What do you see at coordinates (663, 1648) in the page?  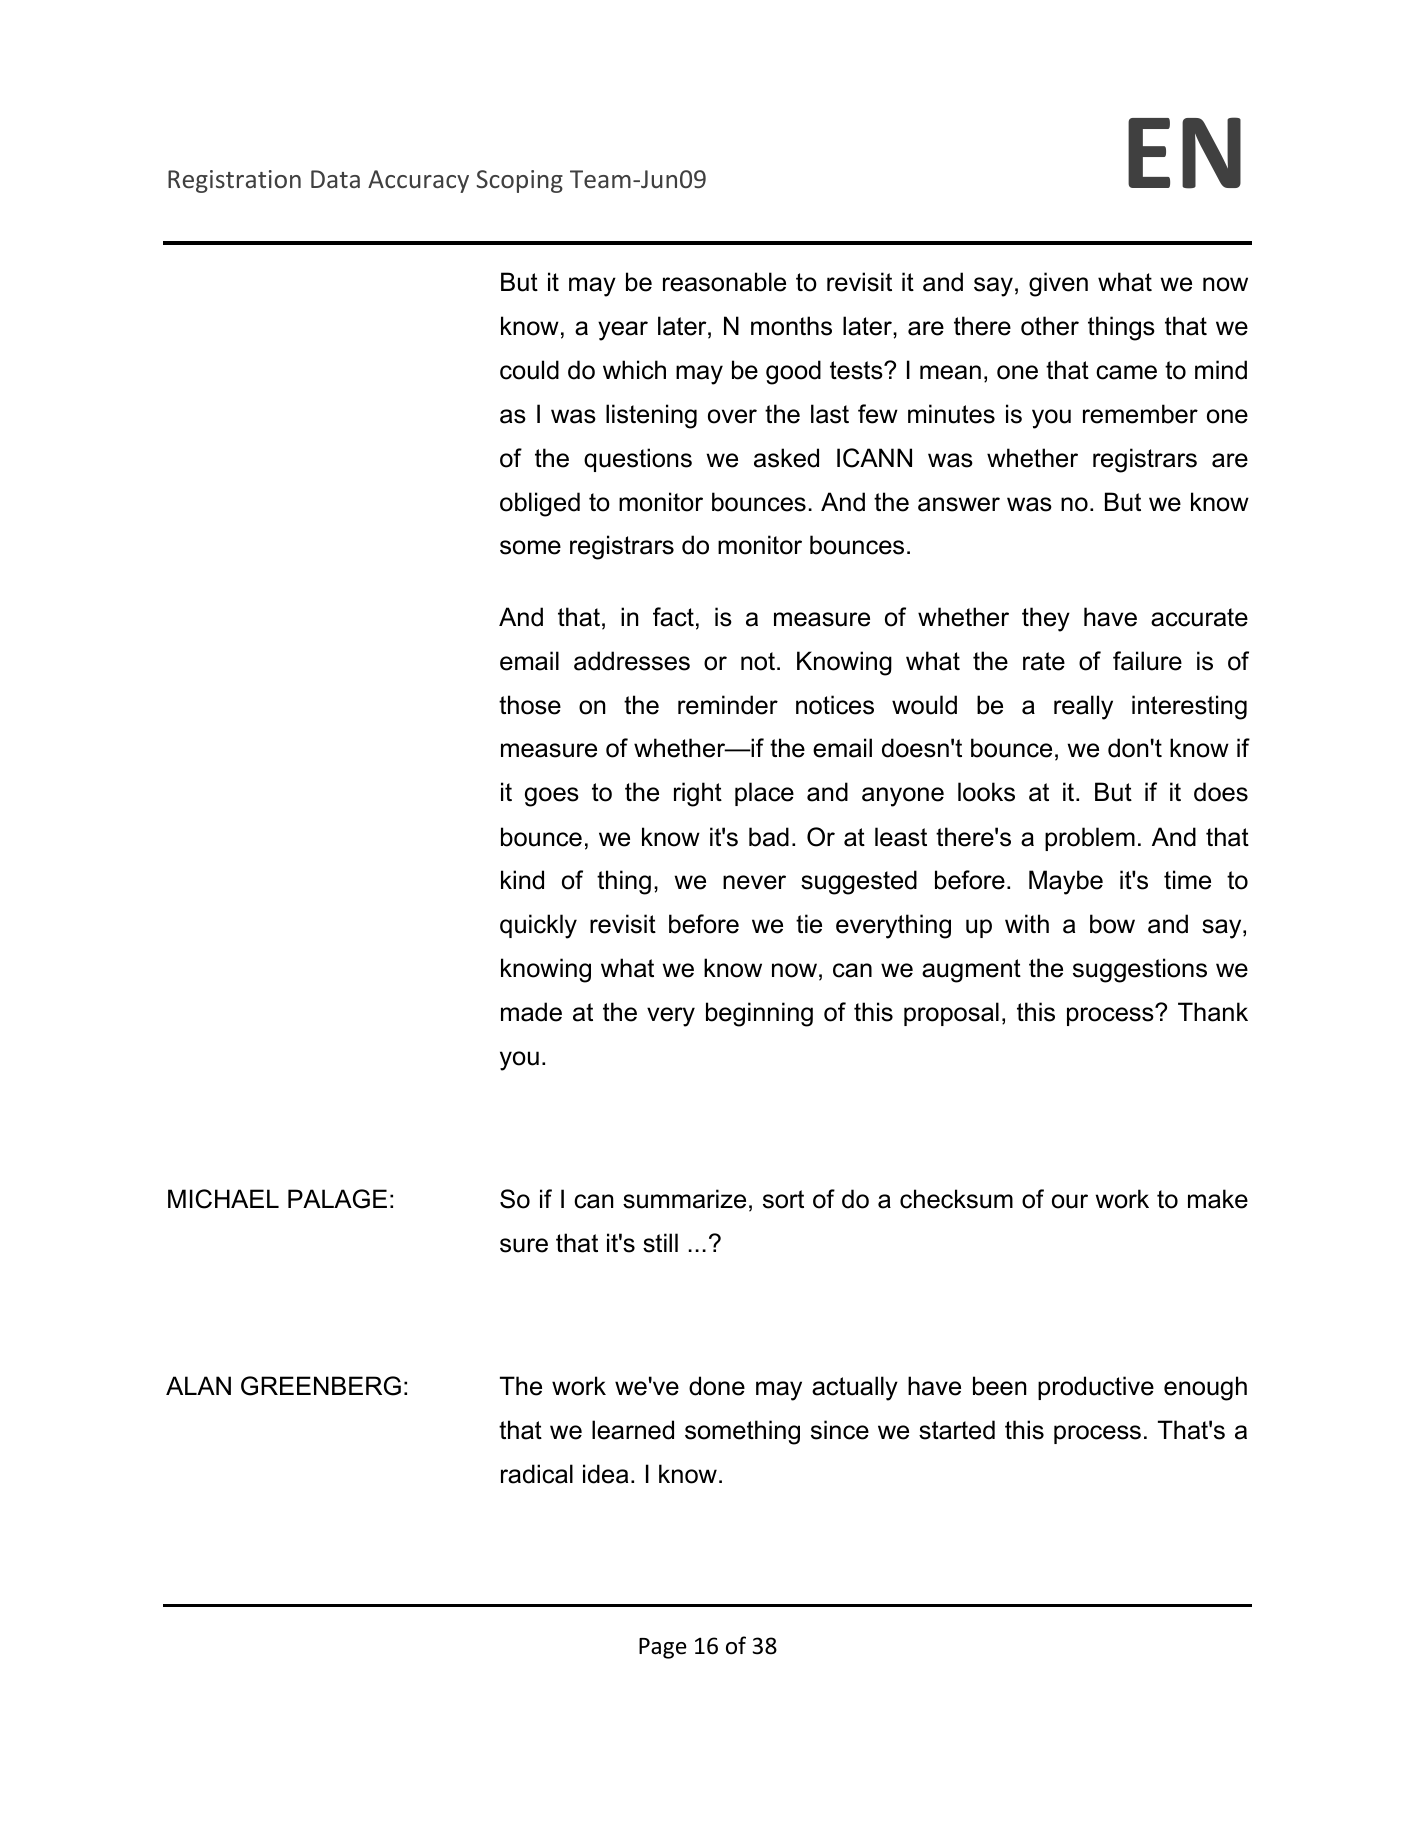 I see `Page` at bounding box center [663, 1648].
